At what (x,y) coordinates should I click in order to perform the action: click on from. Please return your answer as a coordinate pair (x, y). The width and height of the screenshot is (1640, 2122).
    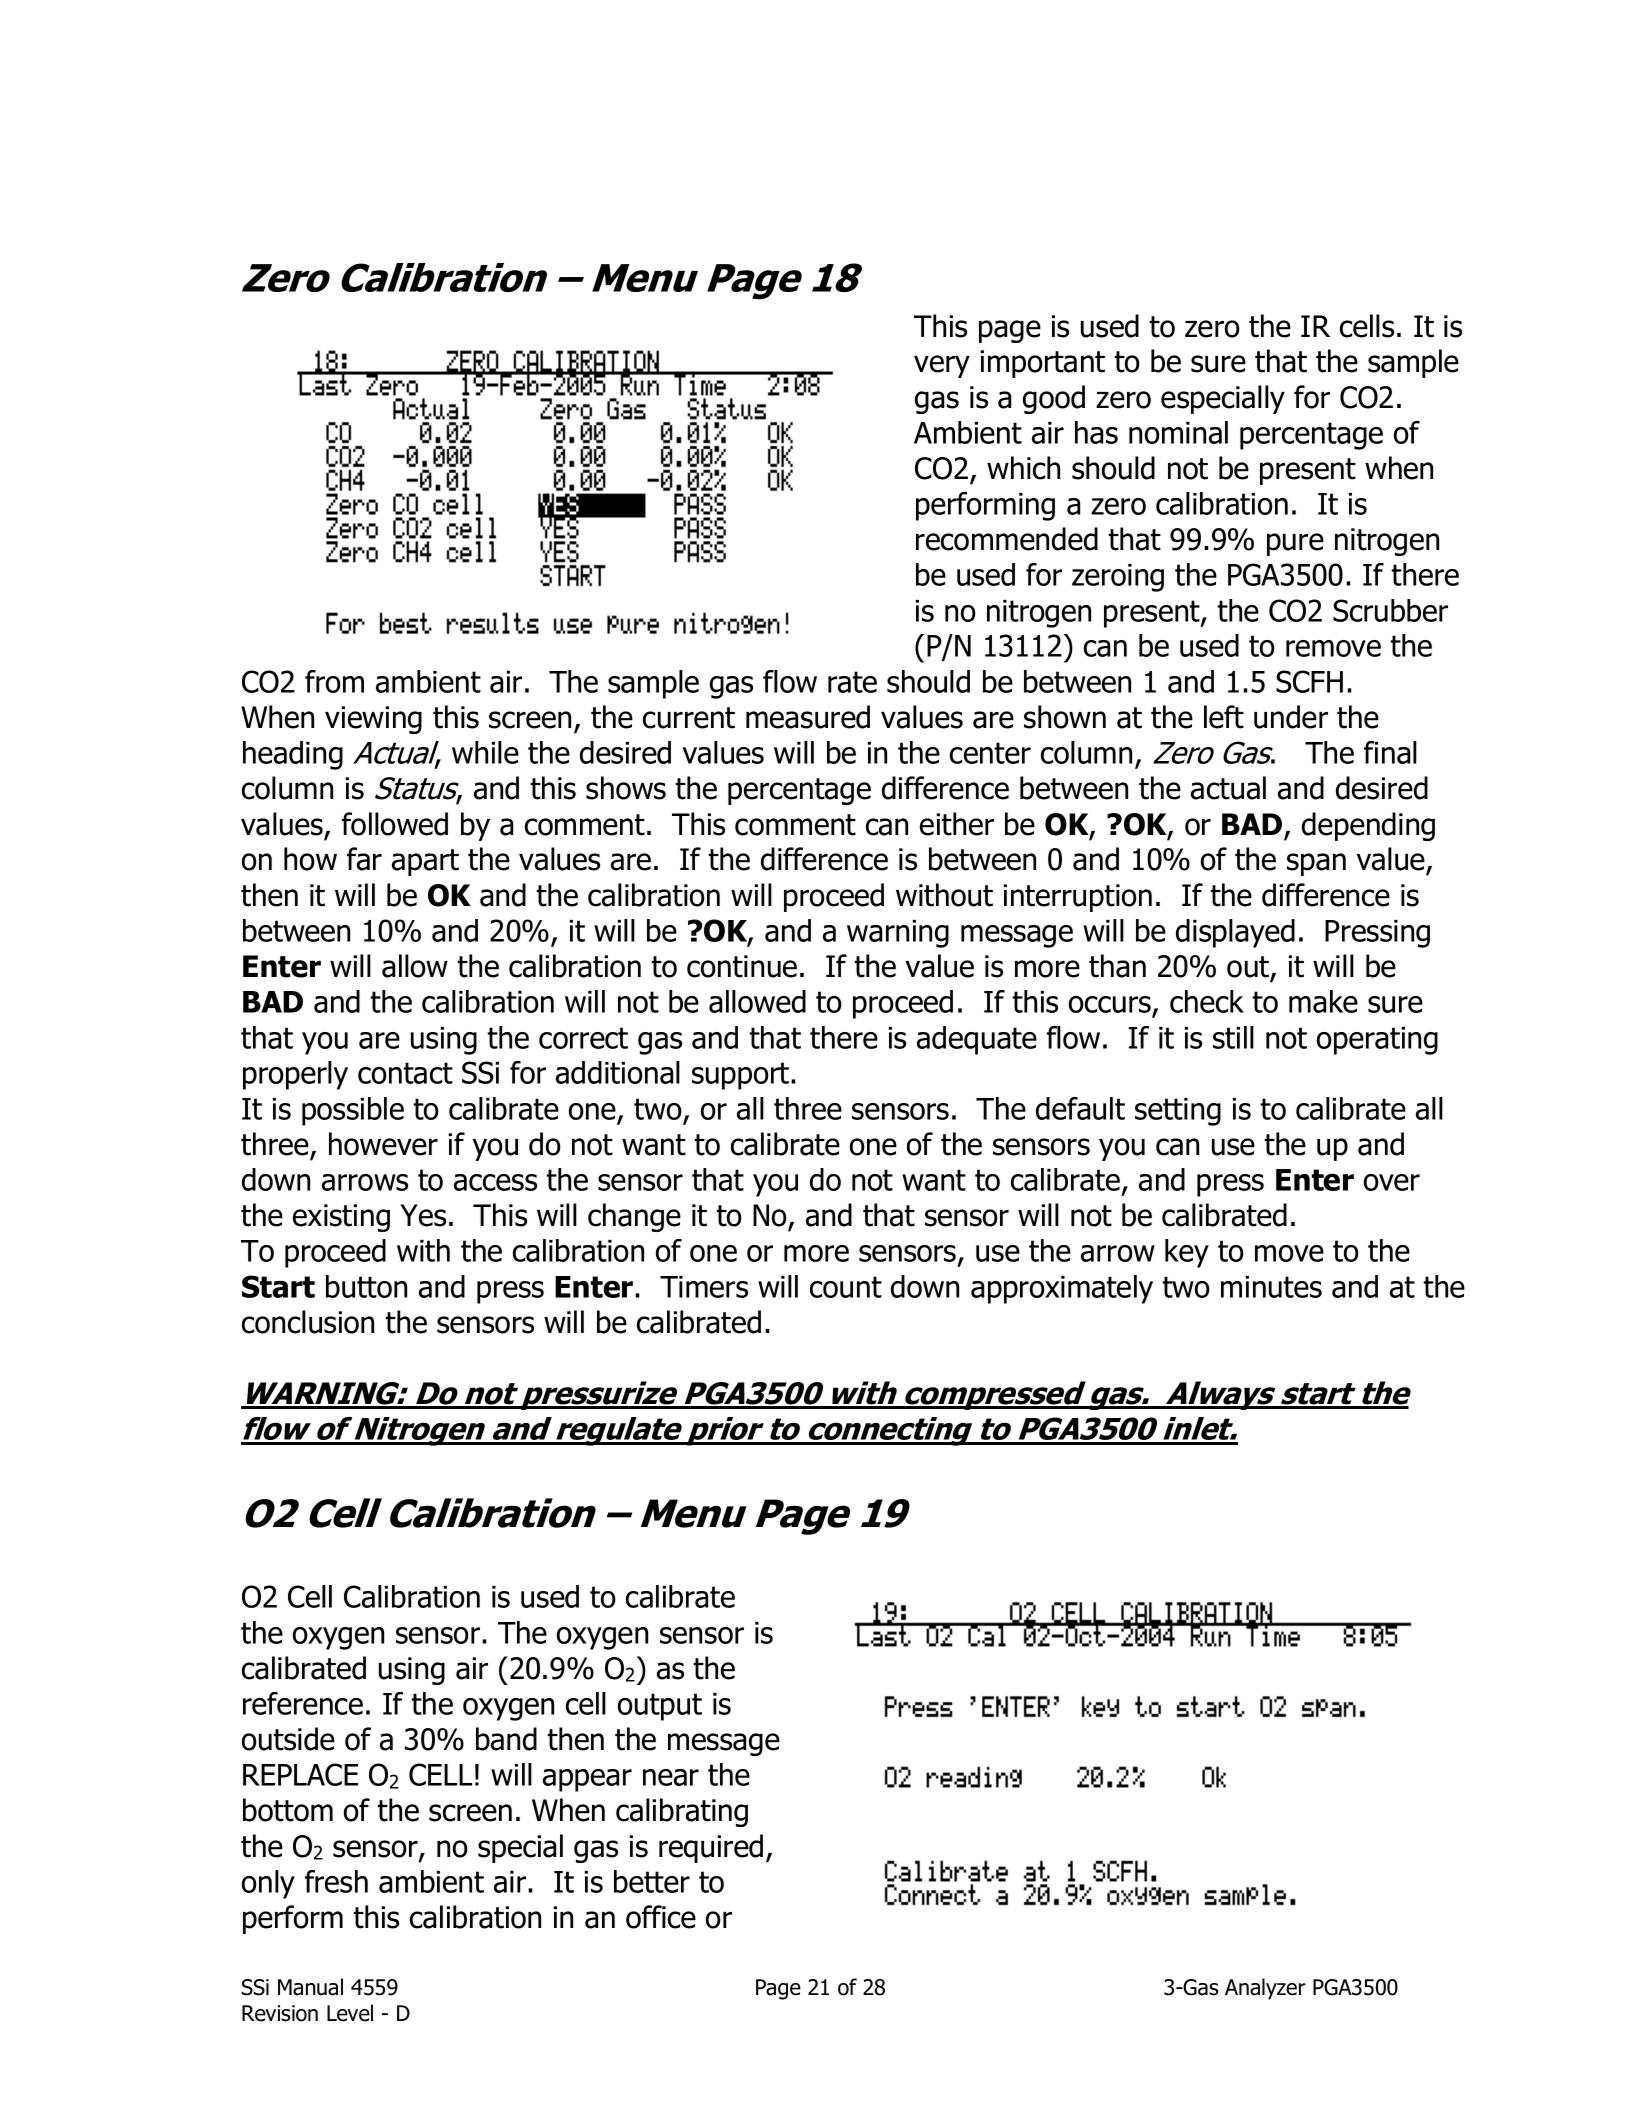
    Looking at the image, I should click on (334, 681).
